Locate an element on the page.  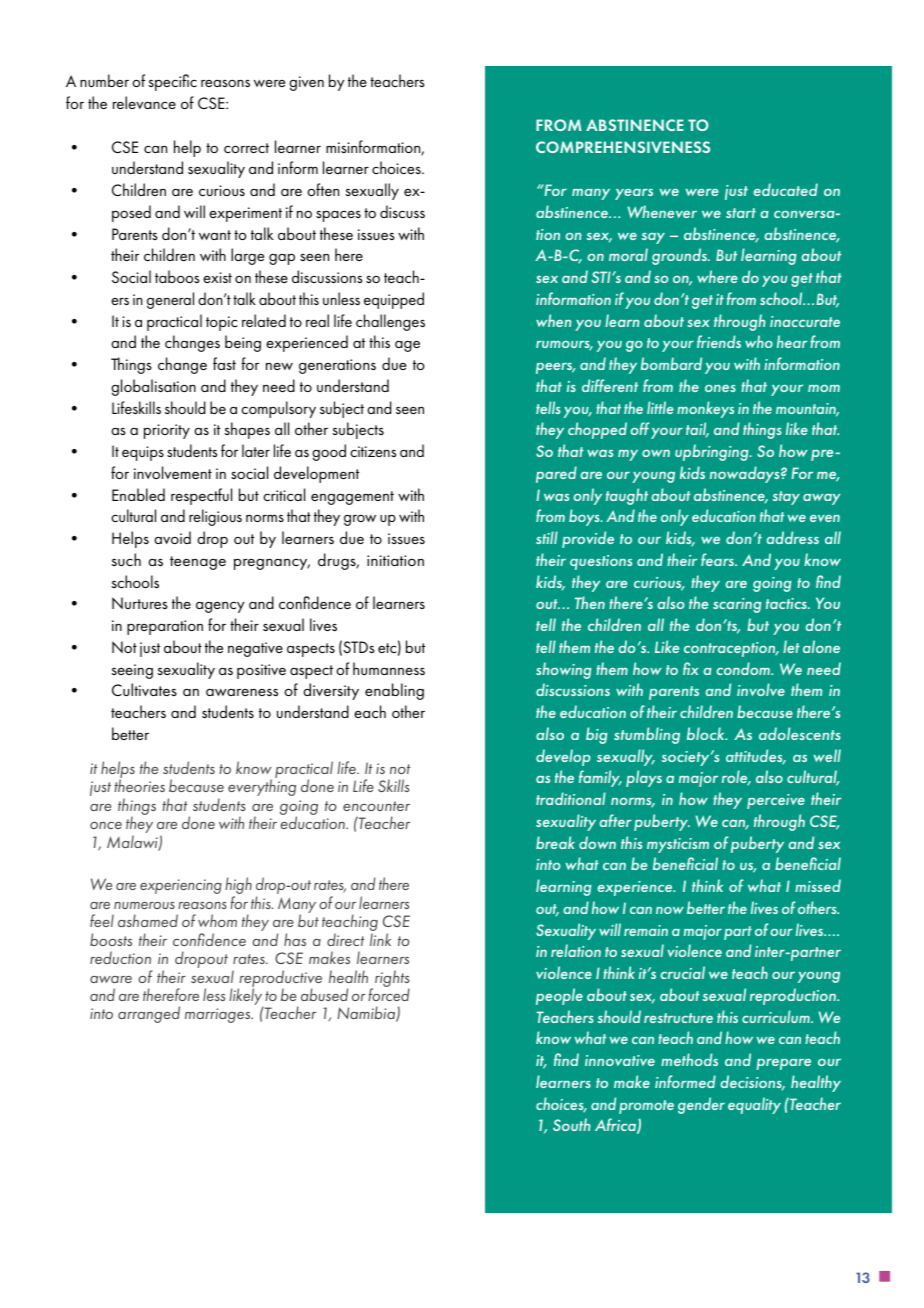
friends is located at coordinates (719, 341).
